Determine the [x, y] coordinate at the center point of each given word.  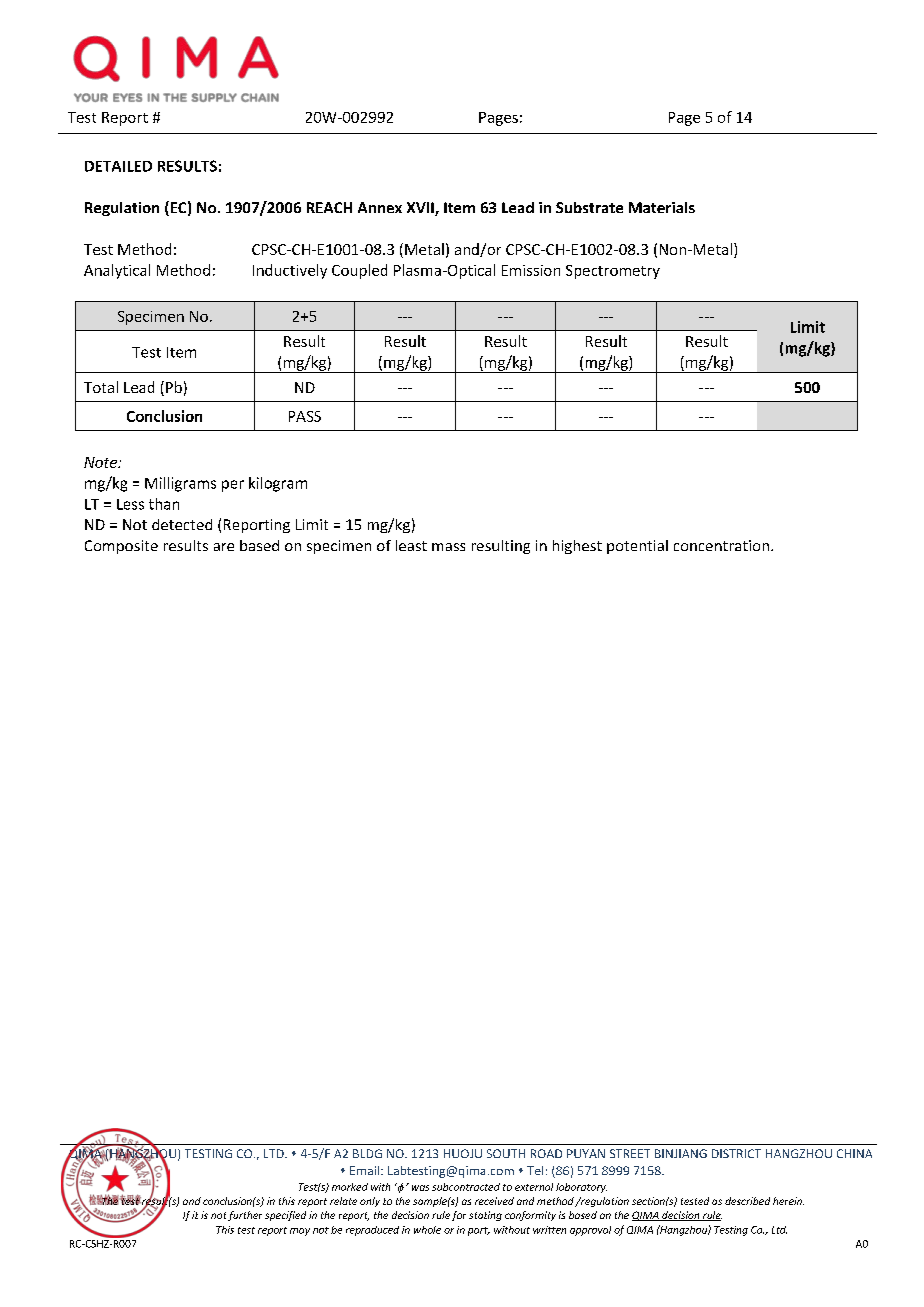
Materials [662, 207]
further [245, 1216]
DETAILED [118, 166]
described [747, 1201]
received [494, 1201]
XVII [421, 209]
